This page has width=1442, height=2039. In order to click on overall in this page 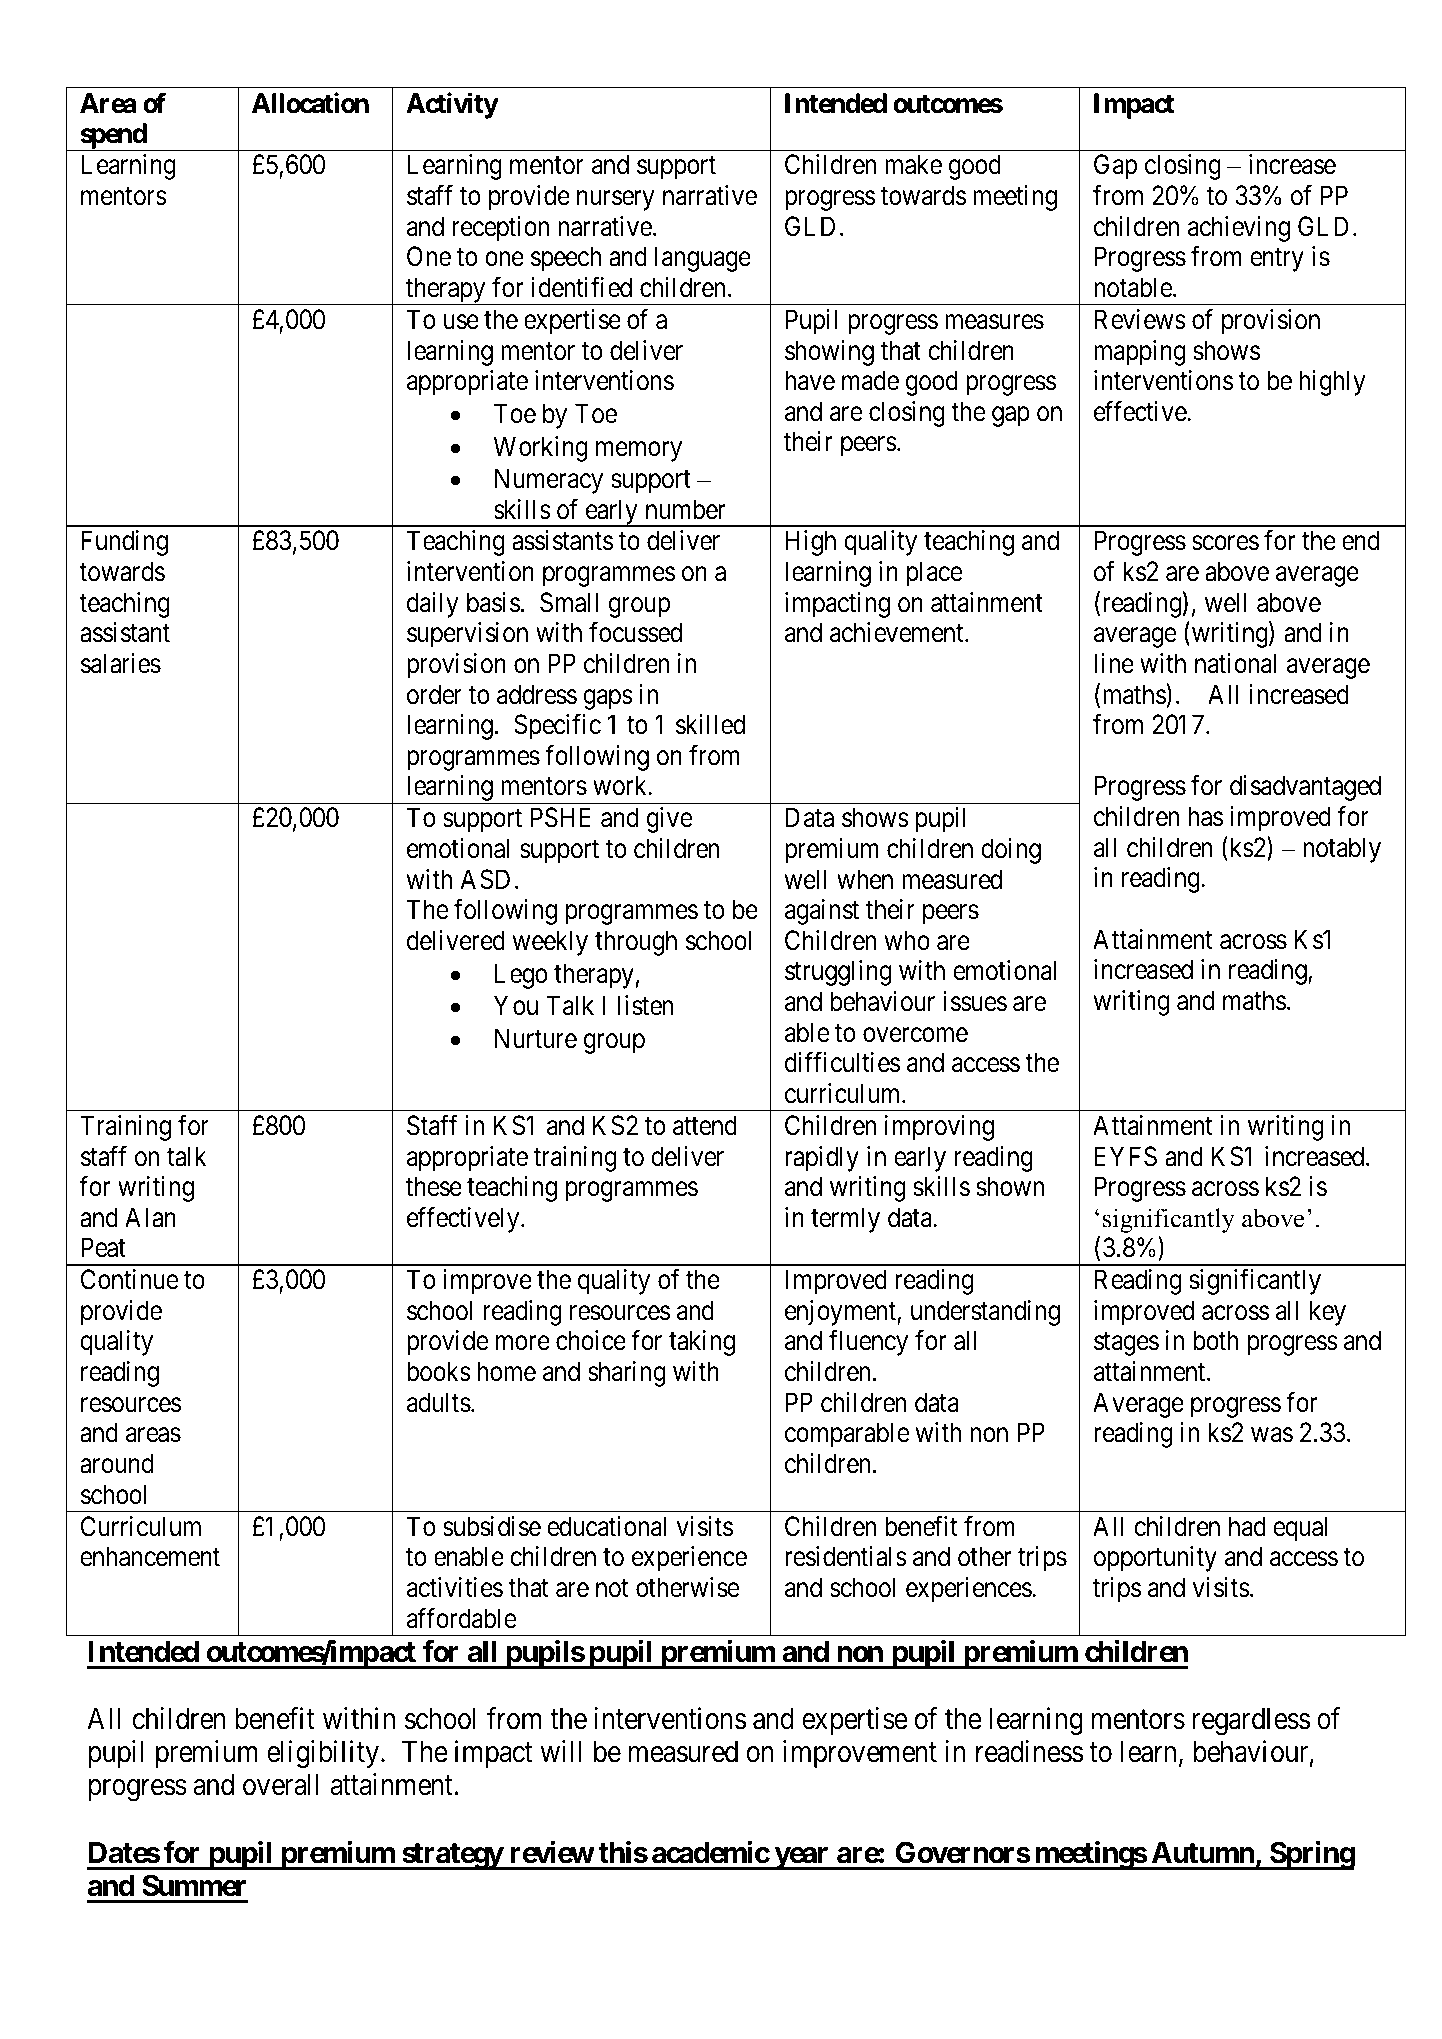, I will do `click(281, 1785)`.
